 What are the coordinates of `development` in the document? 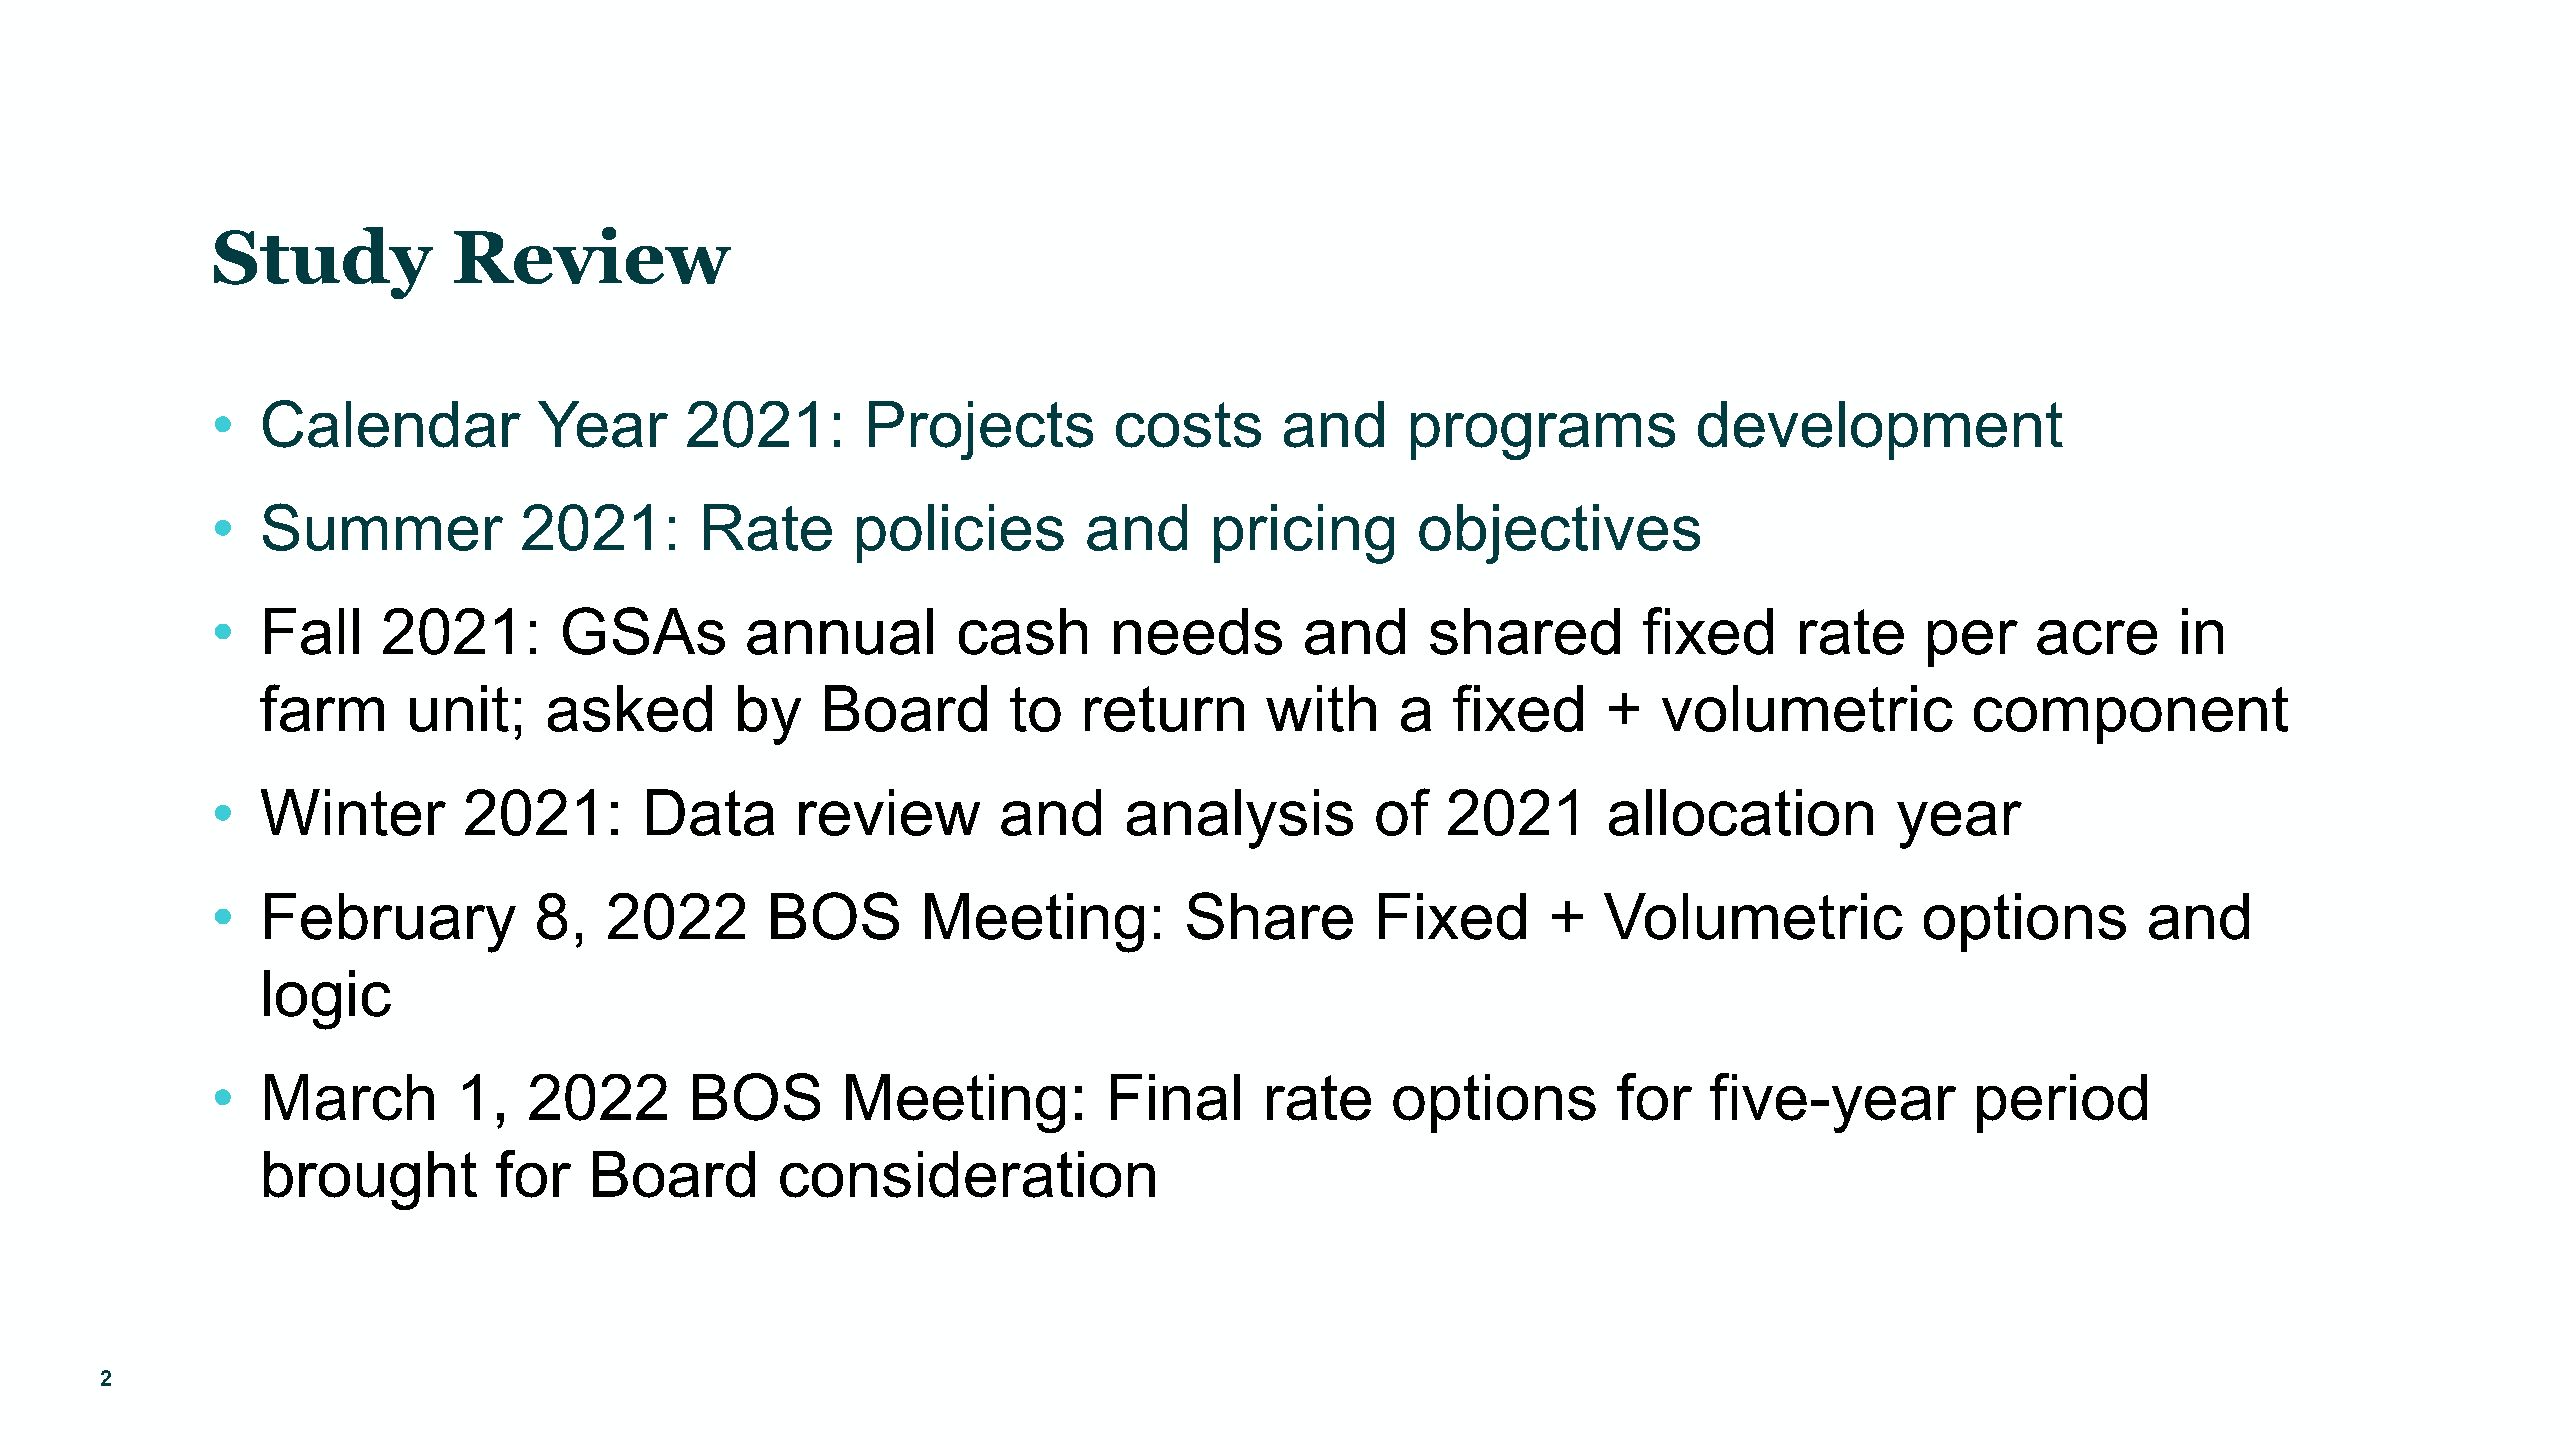 It's located at (1880, 430).
